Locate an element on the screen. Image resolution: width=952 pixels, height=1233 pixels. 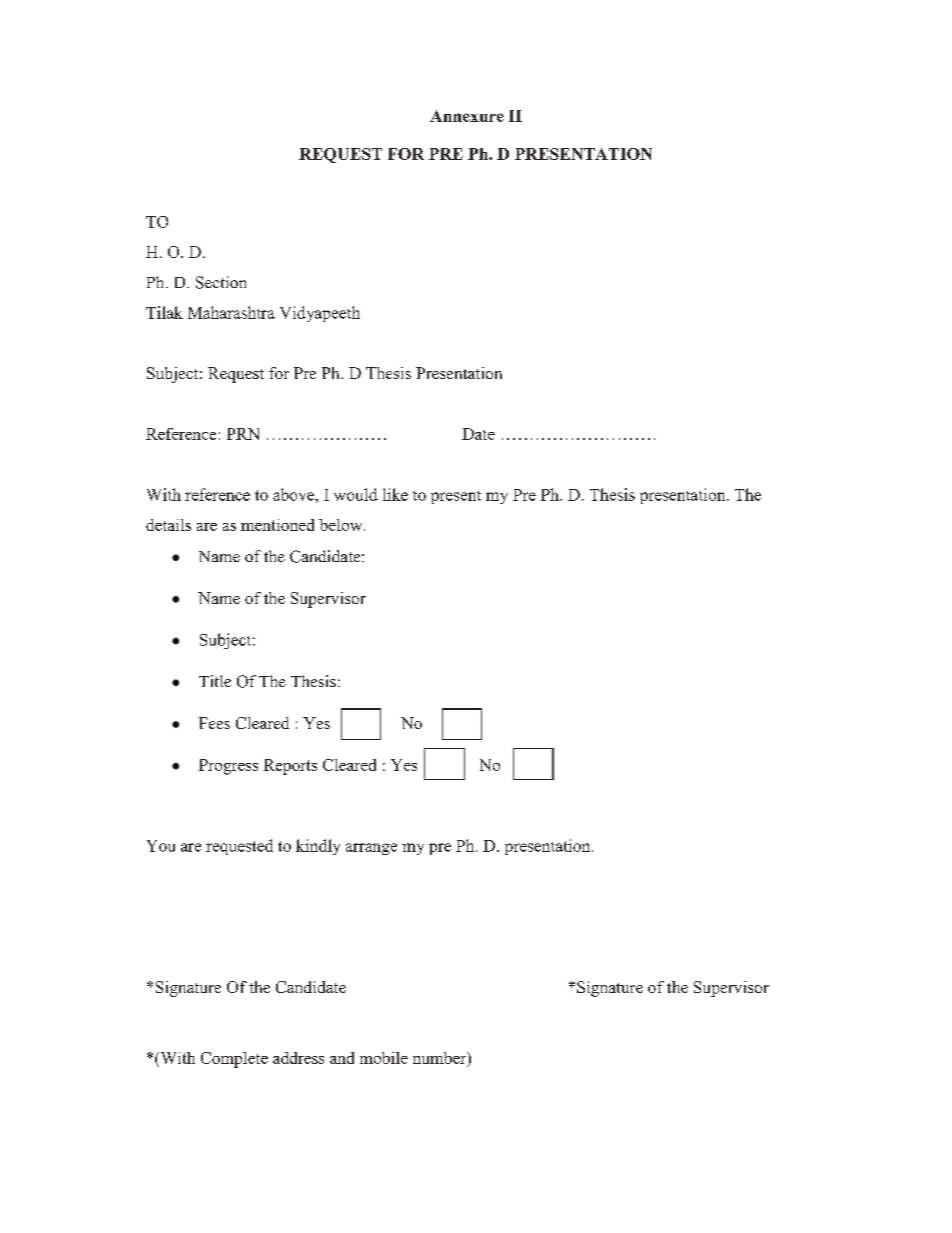
You is located at coordinates (161, 846).
